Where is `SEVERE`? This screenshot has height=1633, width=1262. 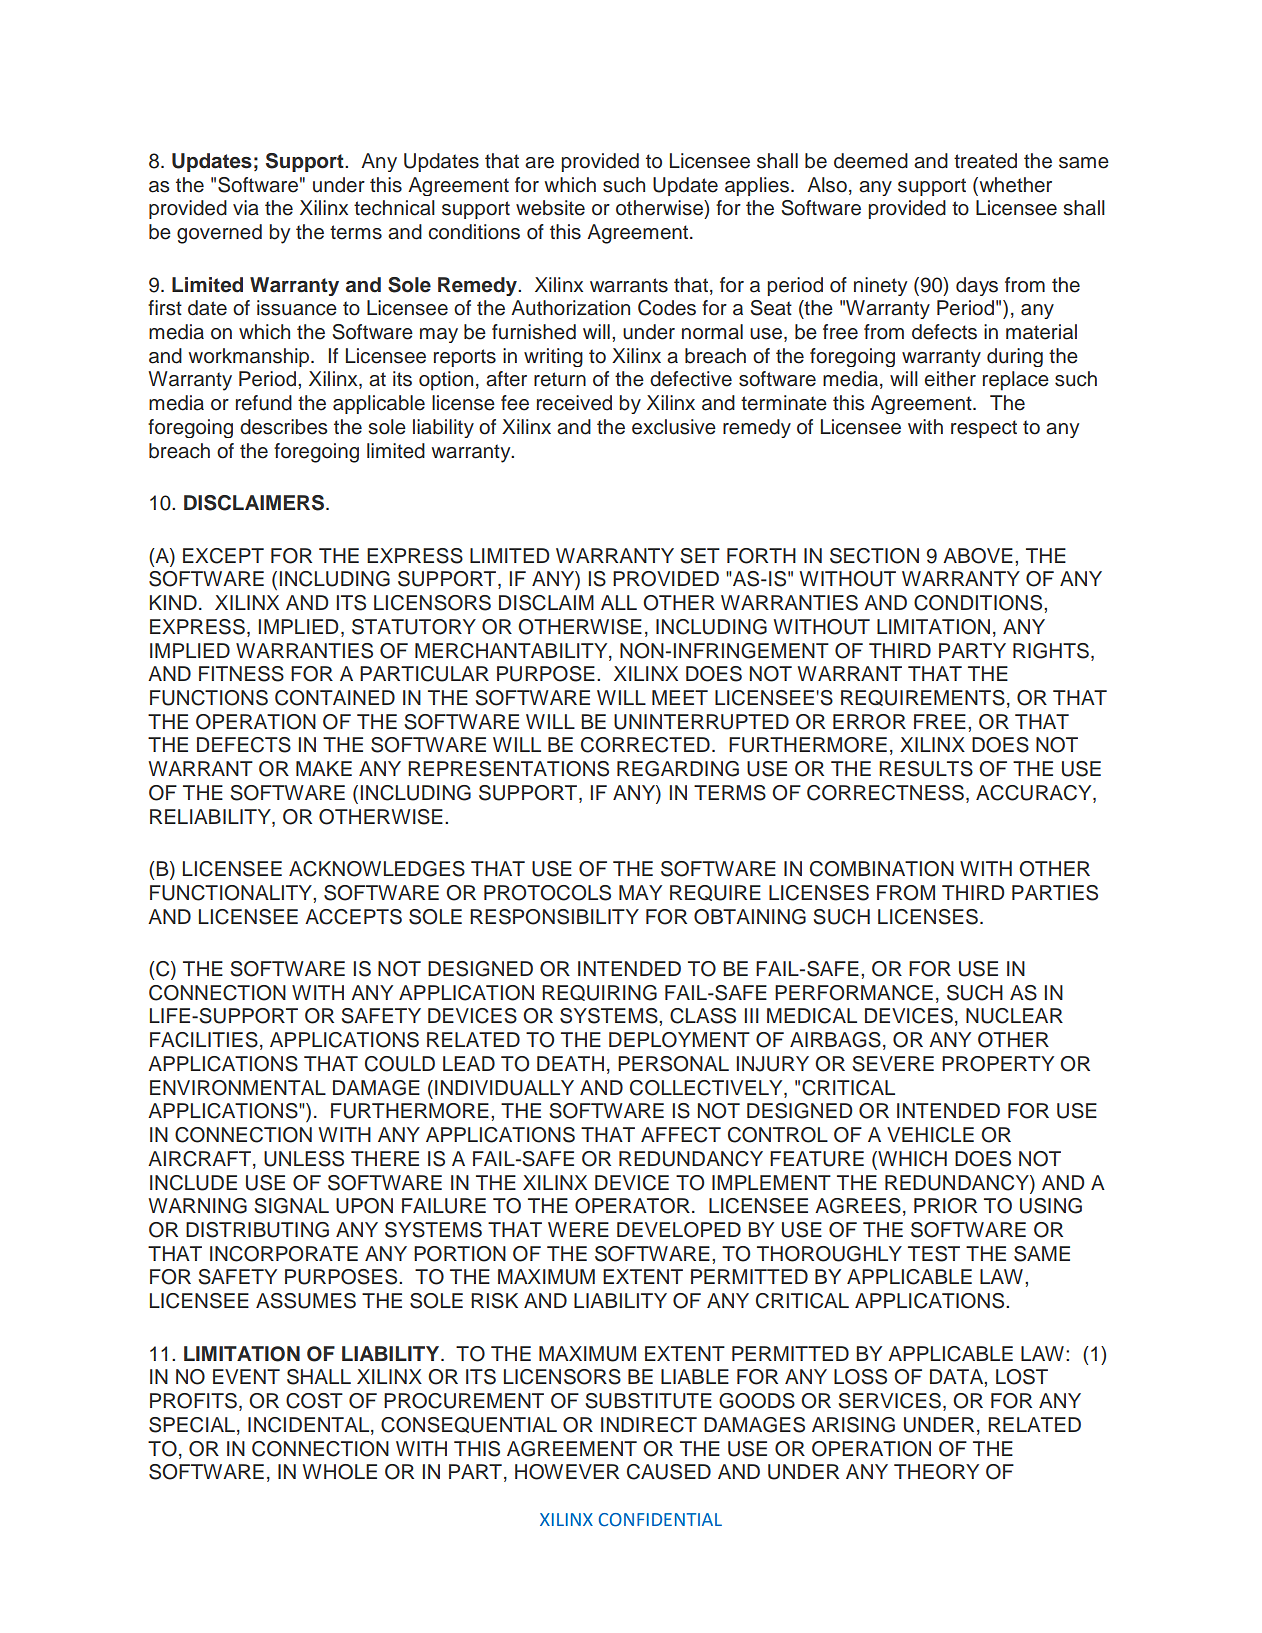
SEVERE is located at coordinates (893, 1064).
